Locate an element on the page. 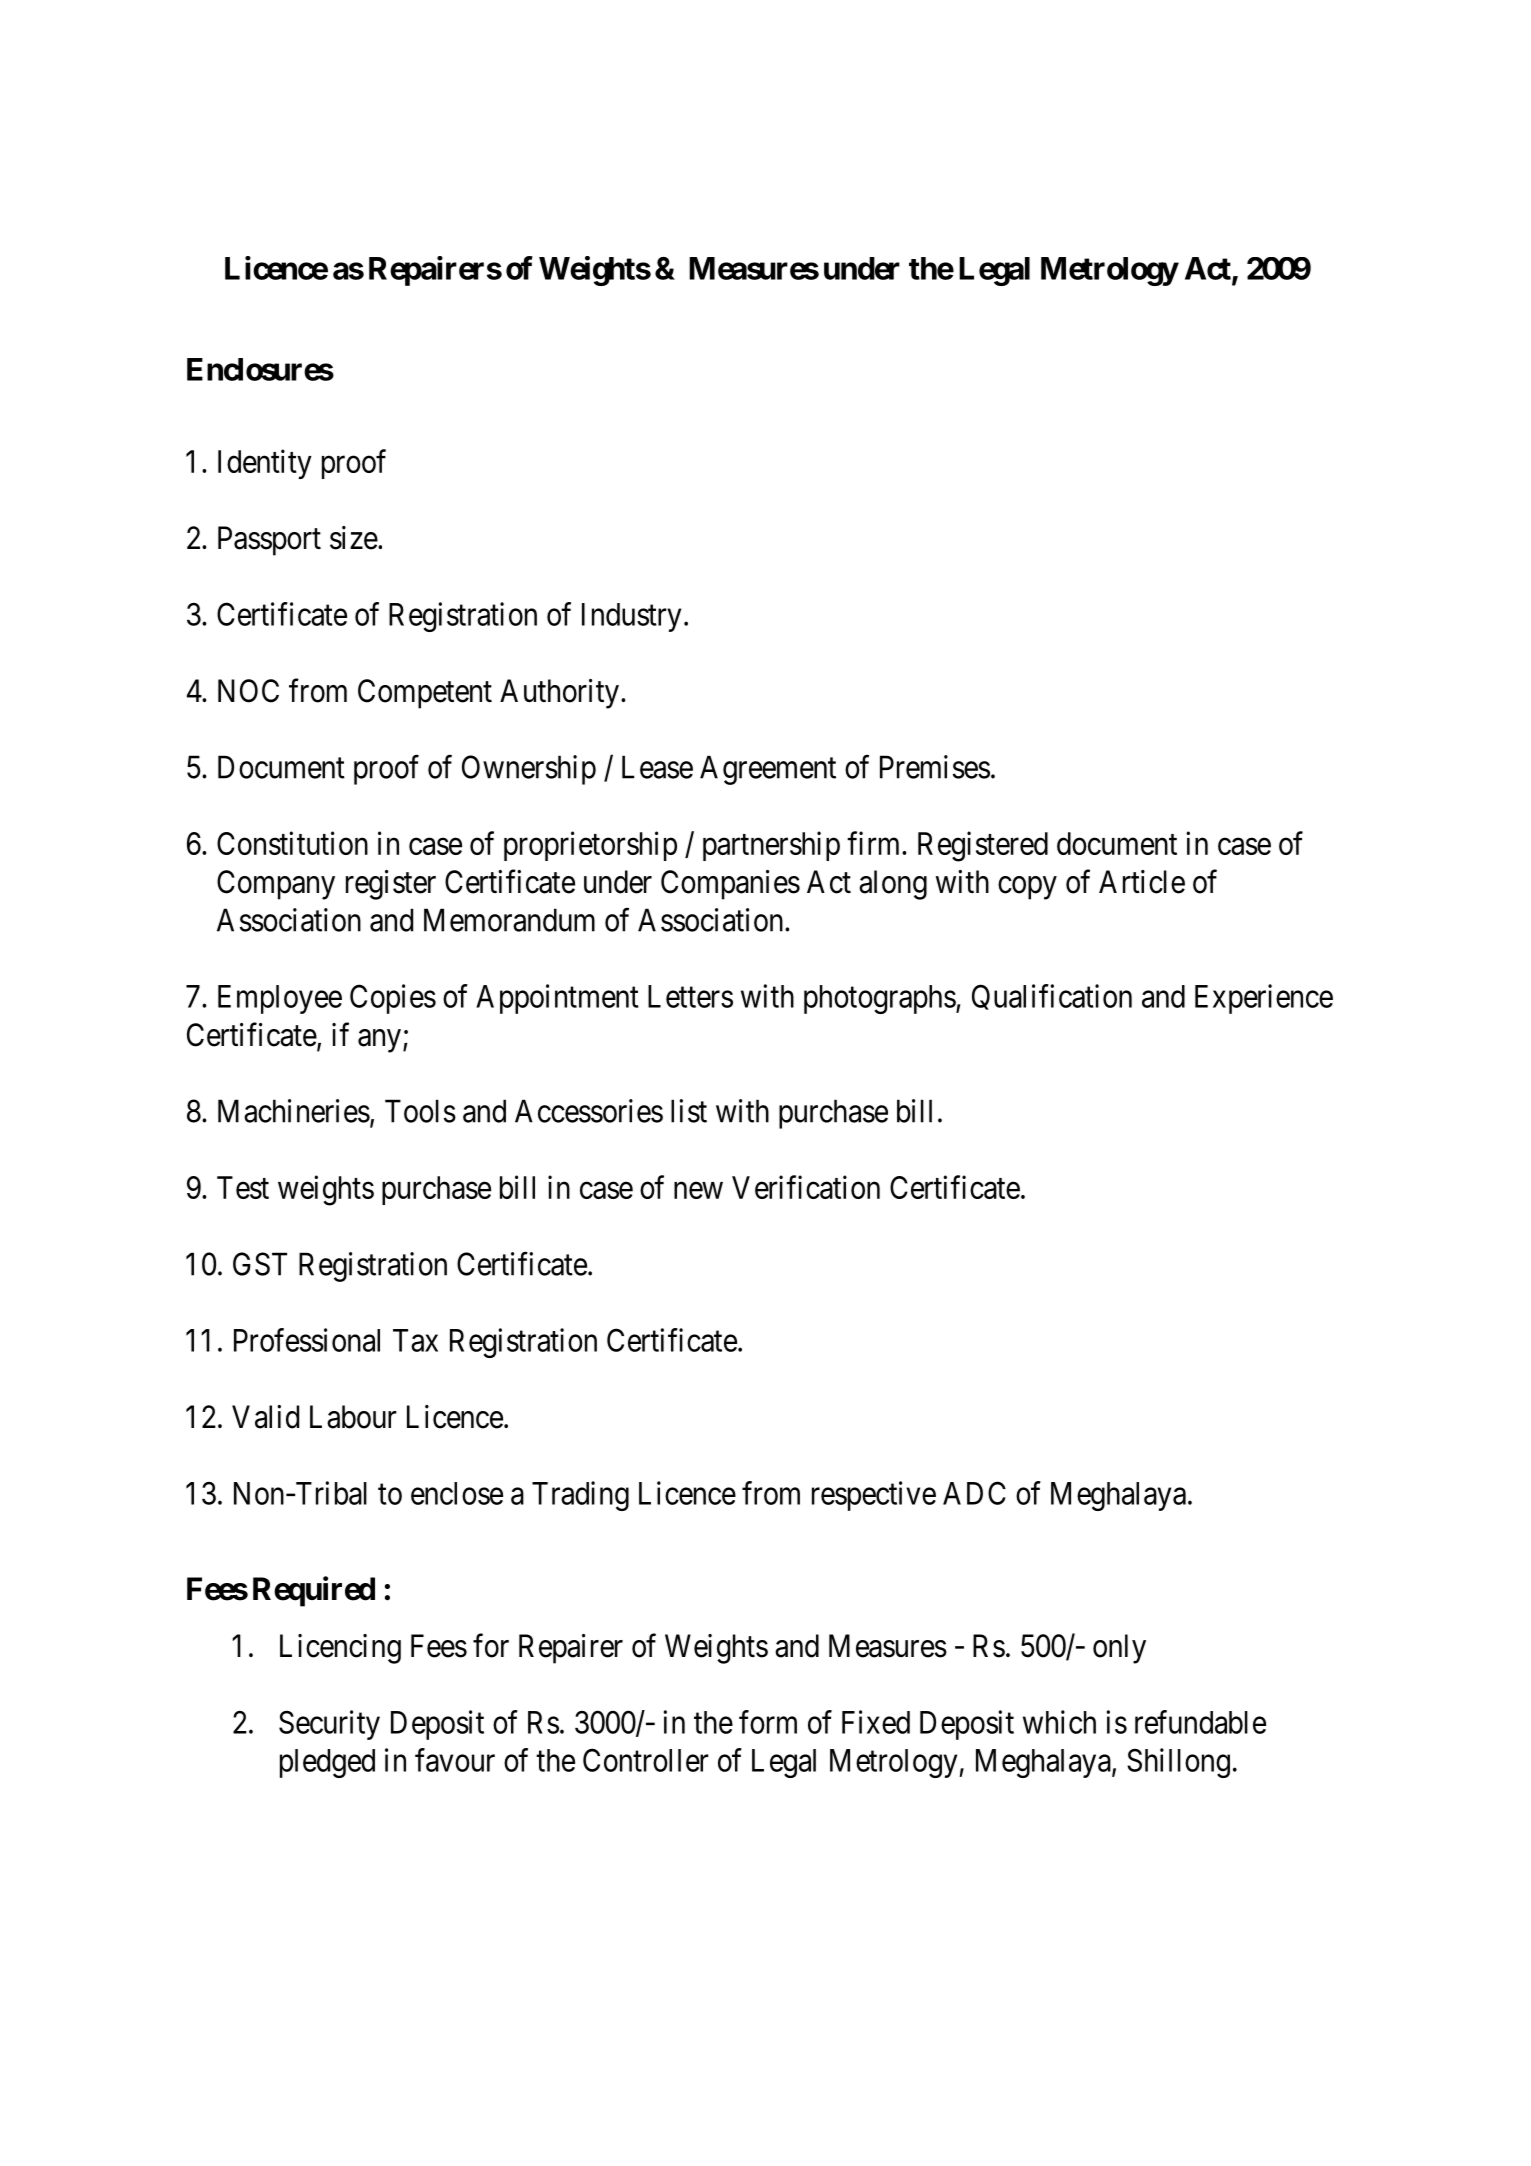  Passport is located at coordinates (269, 541).
